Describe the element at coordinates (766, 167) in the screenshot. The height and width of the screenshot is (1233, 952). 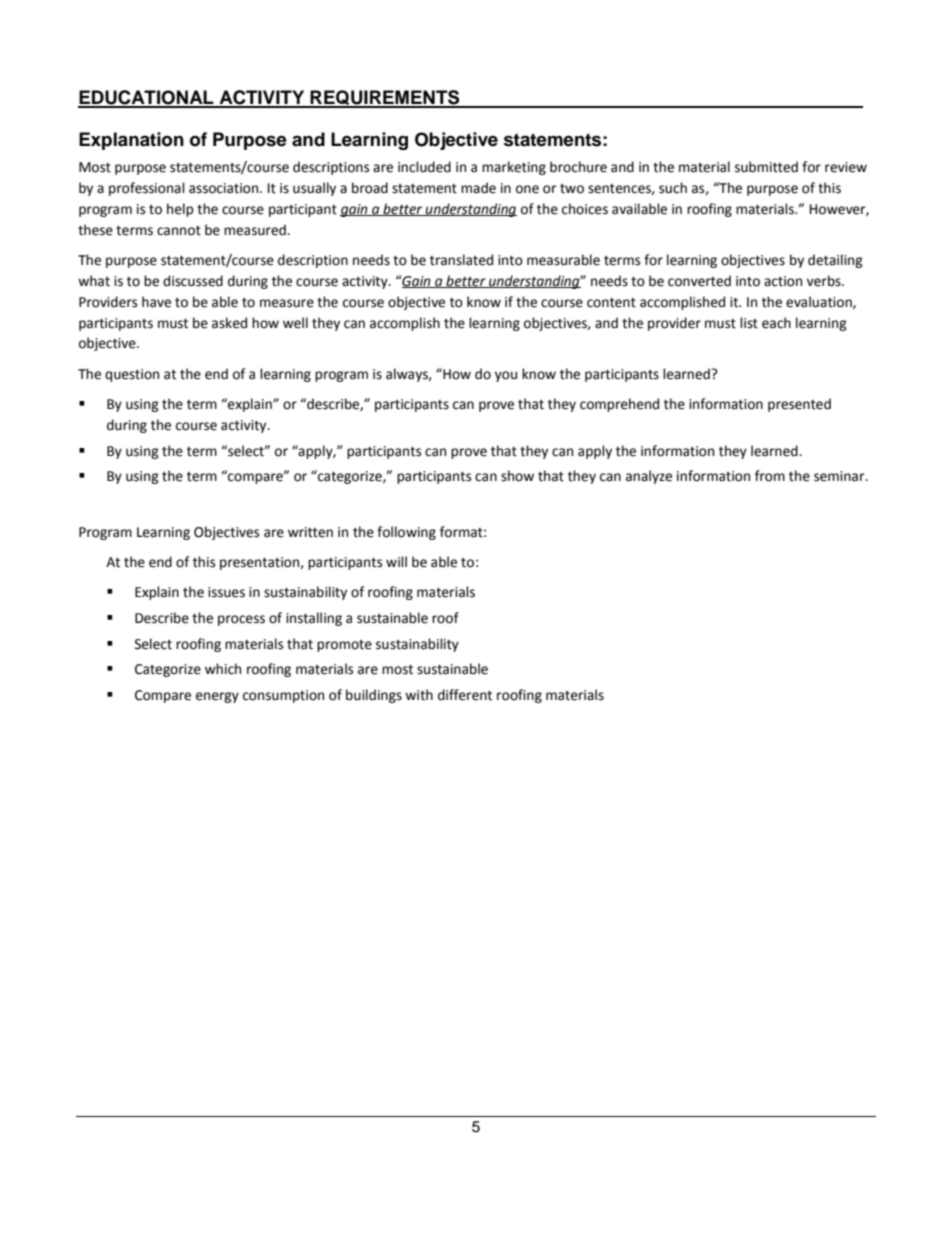
I see `submitted` at that location.
